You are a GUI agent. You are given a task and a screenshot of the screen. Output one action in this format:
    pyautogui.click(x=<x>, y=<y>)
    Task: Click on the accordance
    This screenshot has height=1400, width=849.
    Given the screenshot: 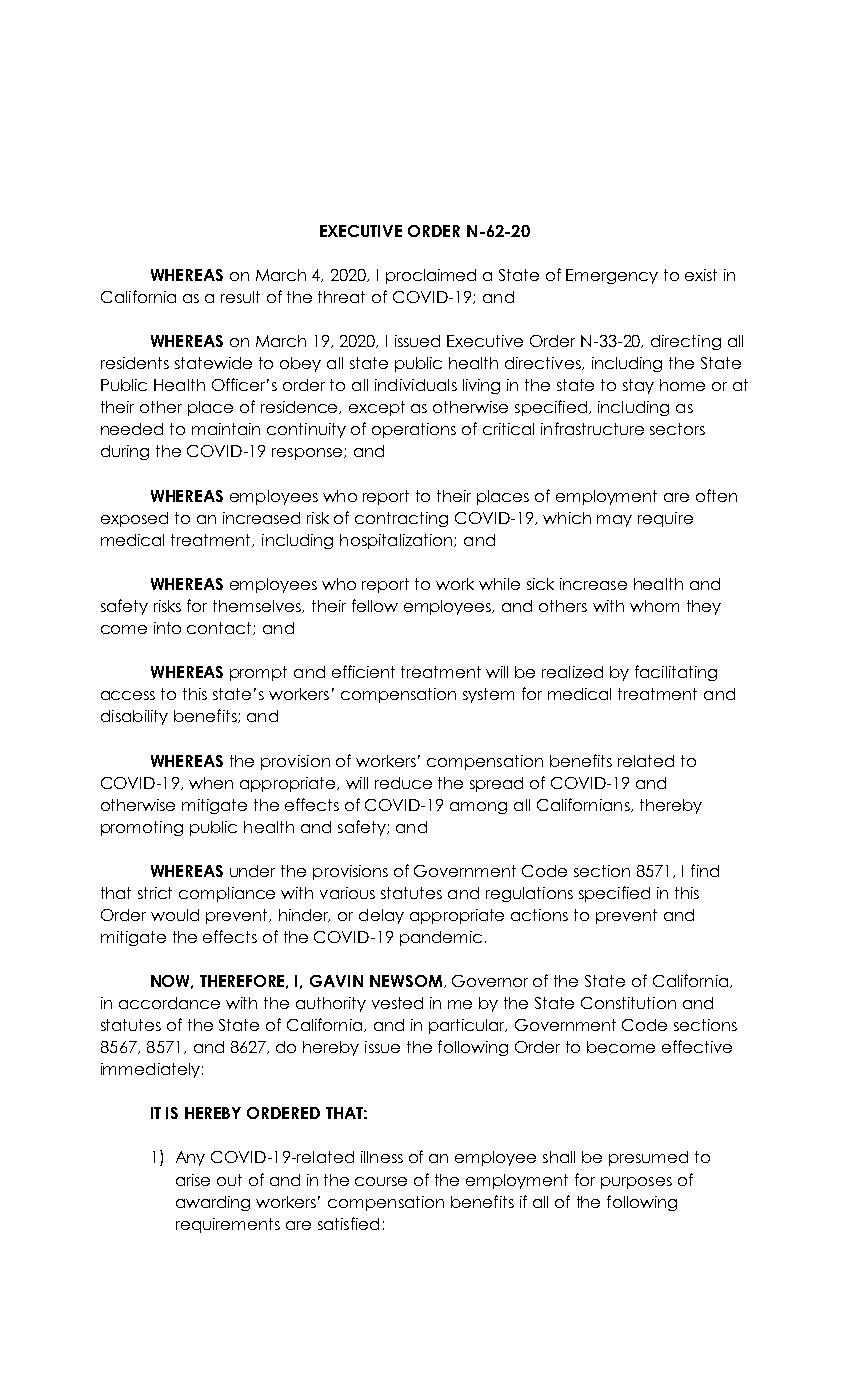 What is the action you would take?
    pyautogui.click(x=169, y=1003)
